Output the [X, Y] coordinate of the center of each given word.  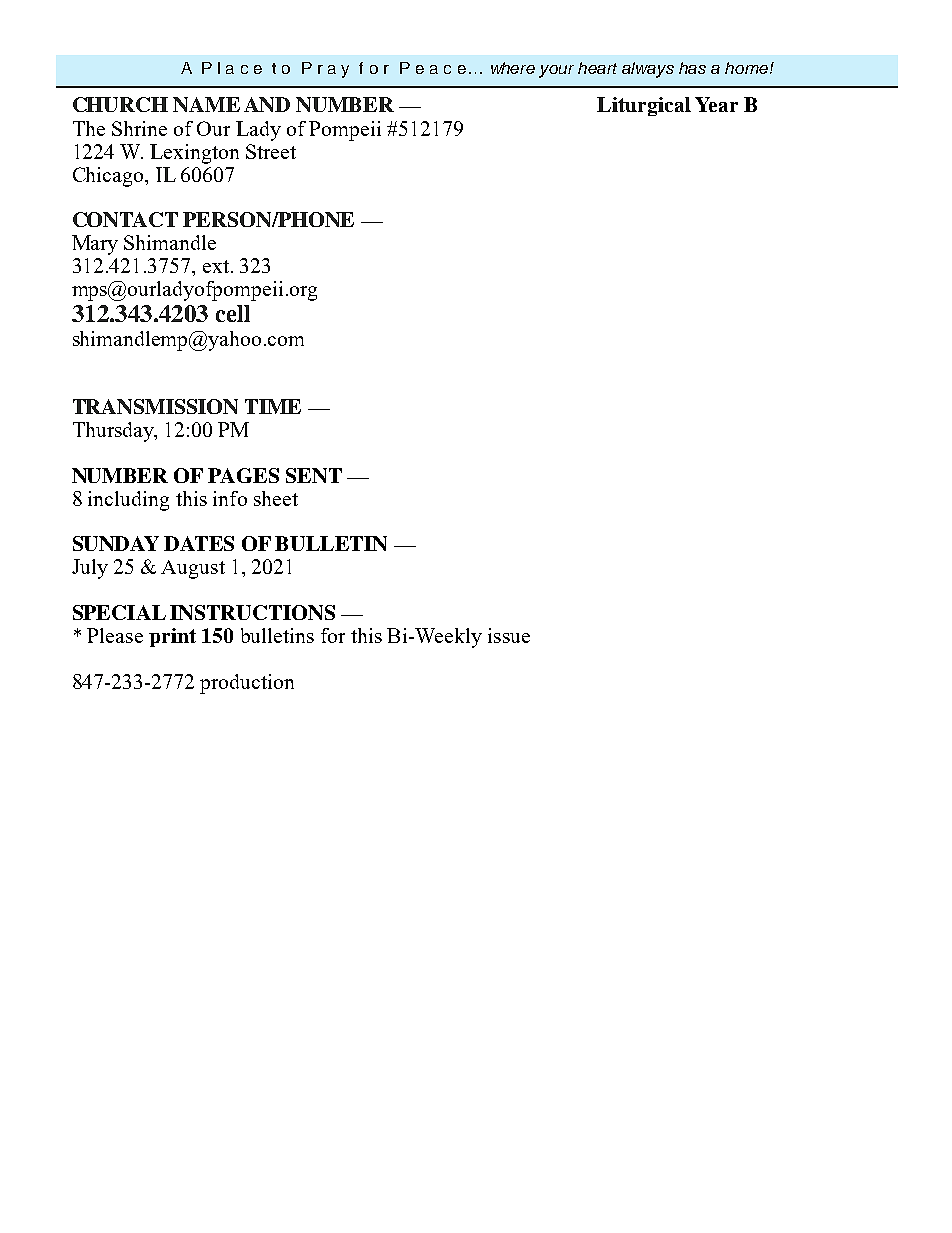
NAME [206, 104]
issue [509, 635]
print [172, 637]
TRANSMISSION [155, 406]
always [648, 70]
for [333, 635]
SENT [314, 475]
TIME [273, 406]
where [513, 68]
